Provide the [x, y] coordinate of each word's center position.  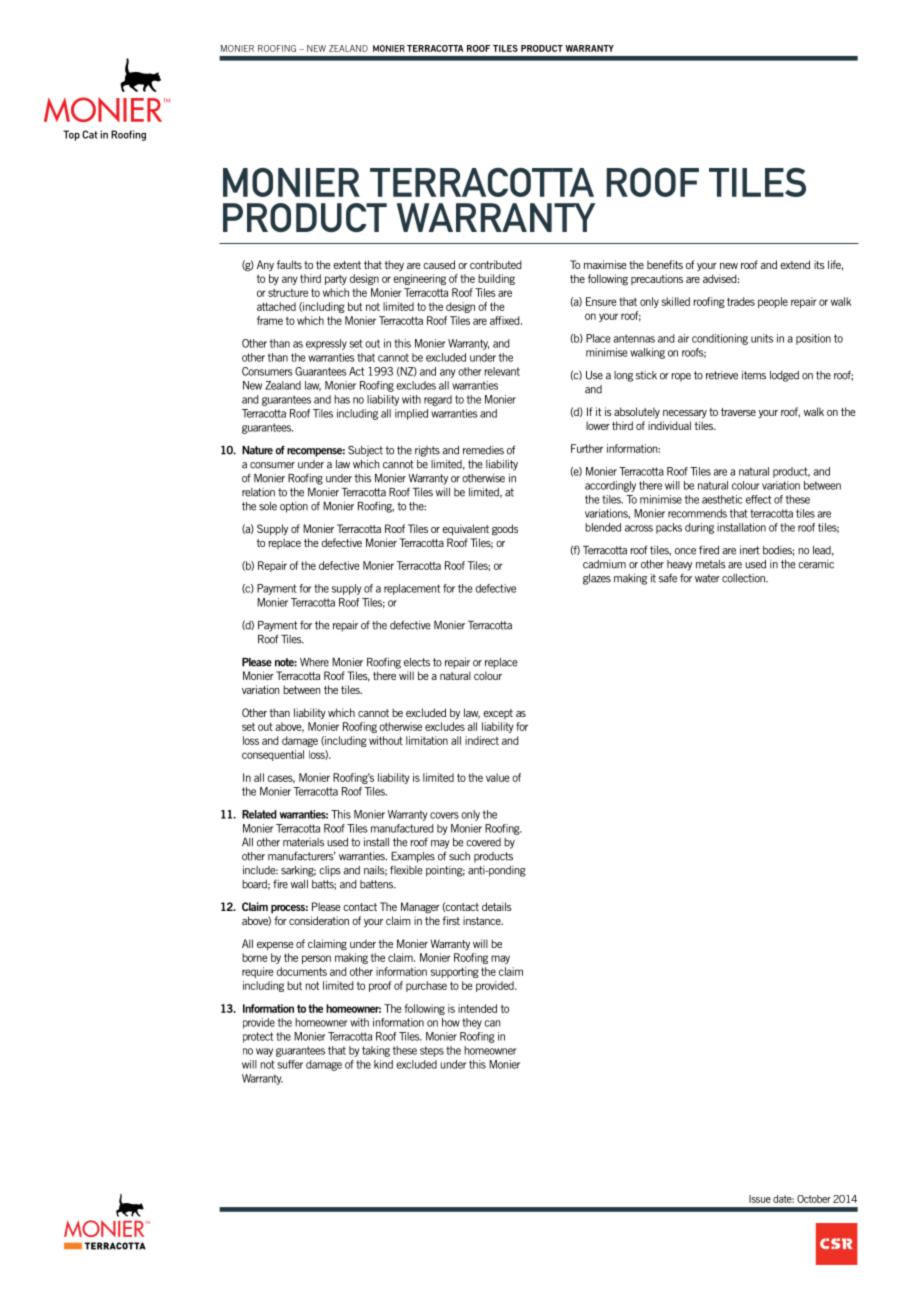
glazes [597, 579]
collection [744, 578]
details [497, 906]
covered [483, 842]
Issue [760, 1199]
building [496, 279]
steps [432, 1051]
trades [741, 301]
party [336, 280]
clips [330, 871]
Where [314, 662]
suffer [290, 1064]
